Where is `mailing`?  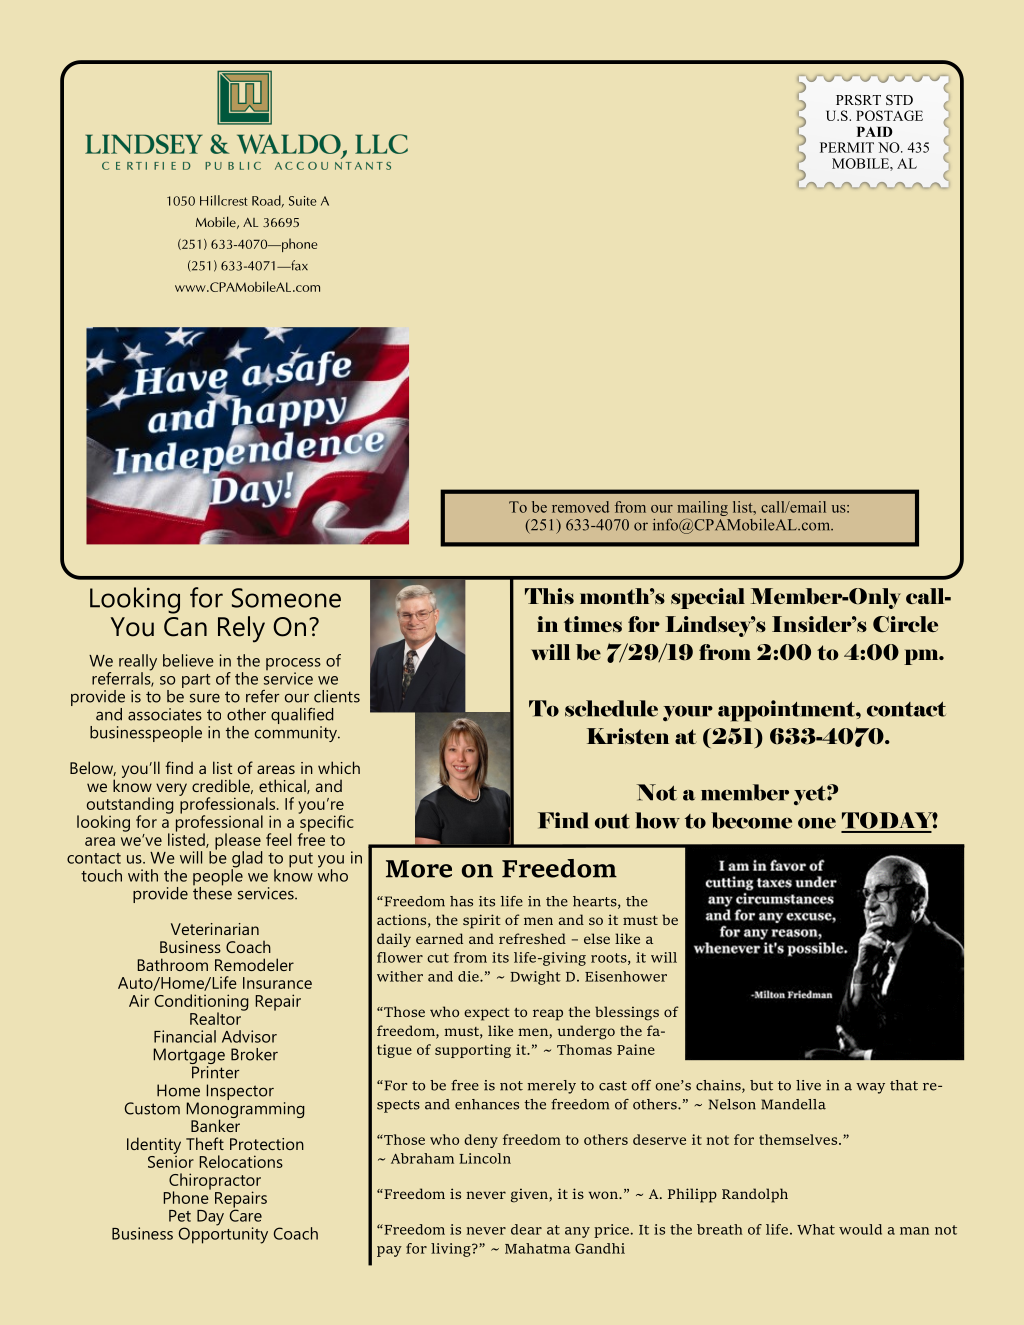 mailing is located at coordinates (702, 510).
